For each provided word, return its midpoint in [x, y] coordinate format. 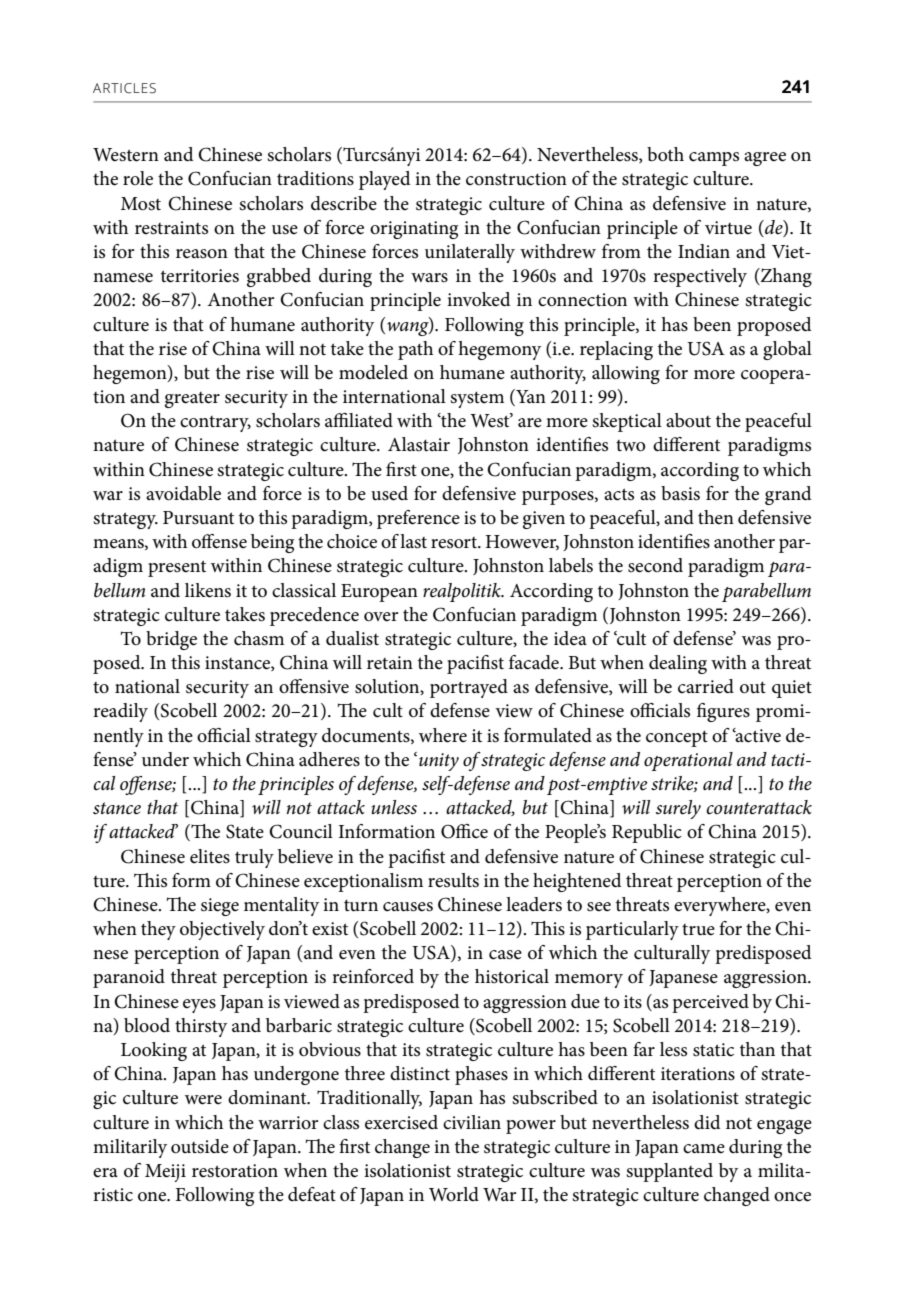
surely [678, 809]
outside [200, 1146]
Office [464, 831]
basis [680, 493]
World [454, 1194]
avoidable [183, 493]
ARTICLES [124, 88]
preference [418, 519]
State [245, 831]
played [385, 180]
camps [714, 159]
